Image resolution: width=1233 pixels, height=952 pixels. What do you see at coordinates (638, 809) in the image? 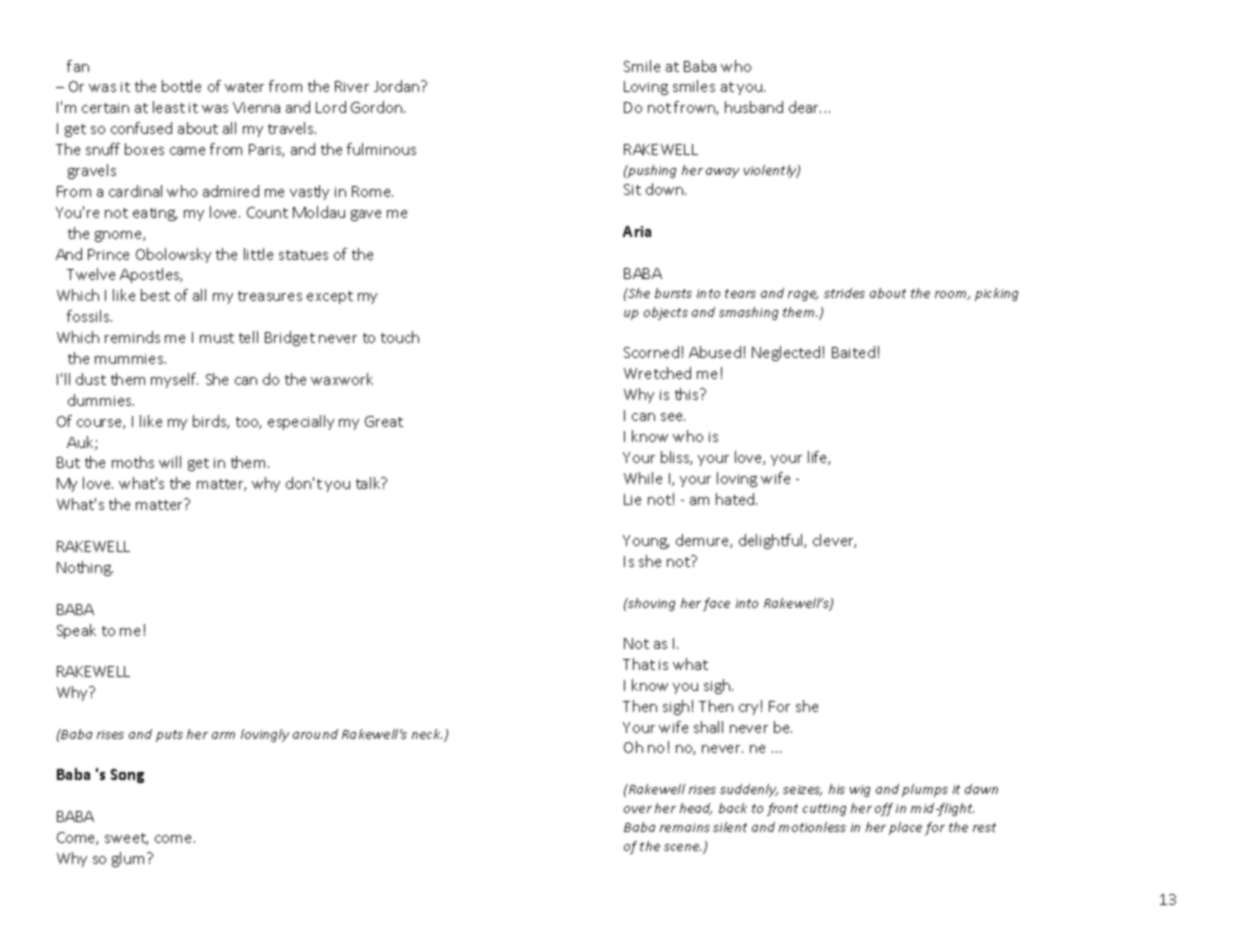
I see `over` at bounding box center [638, 809].
